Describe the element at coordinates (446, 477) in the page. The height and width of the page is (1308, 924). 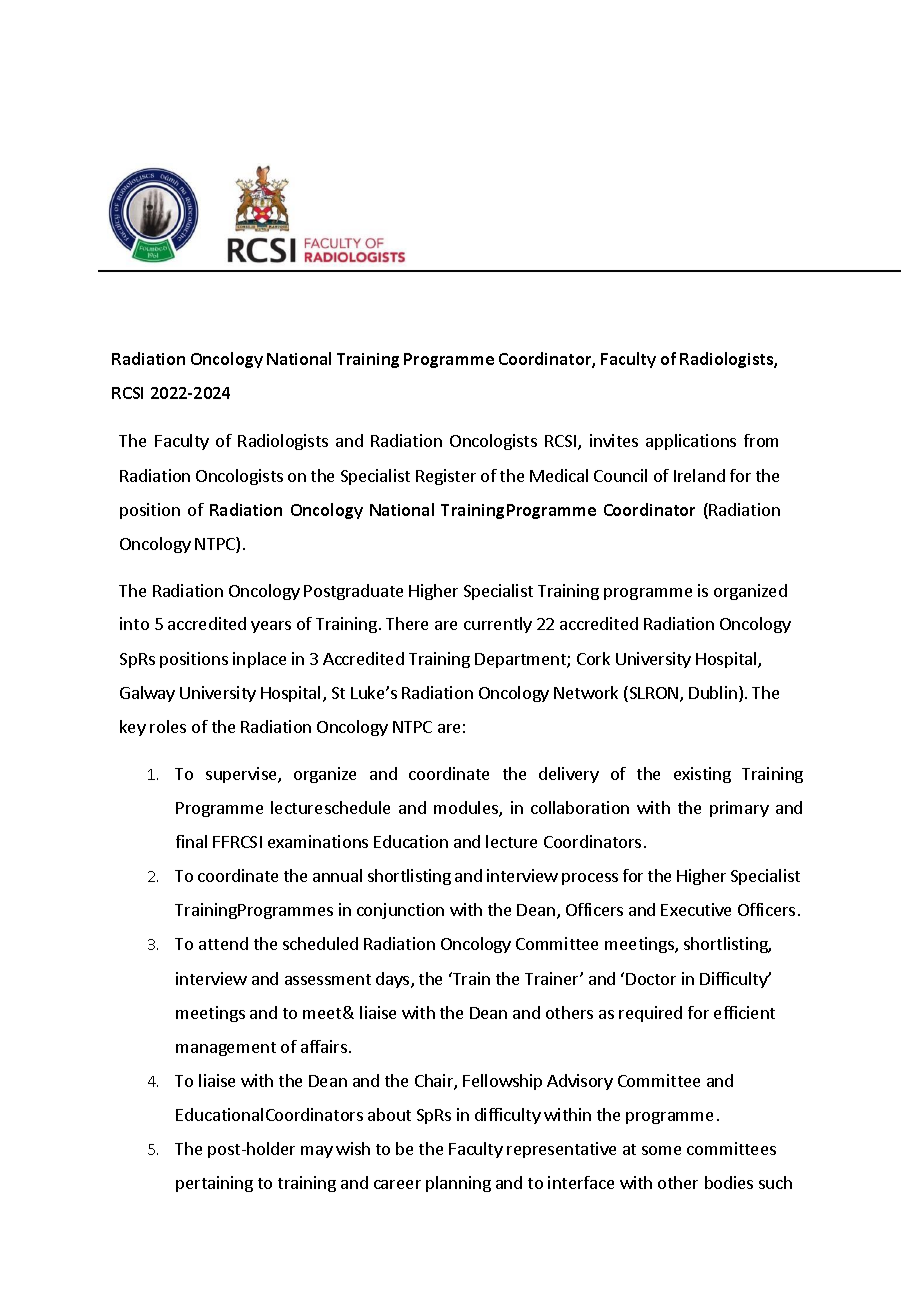
I see `Register` at that location.
